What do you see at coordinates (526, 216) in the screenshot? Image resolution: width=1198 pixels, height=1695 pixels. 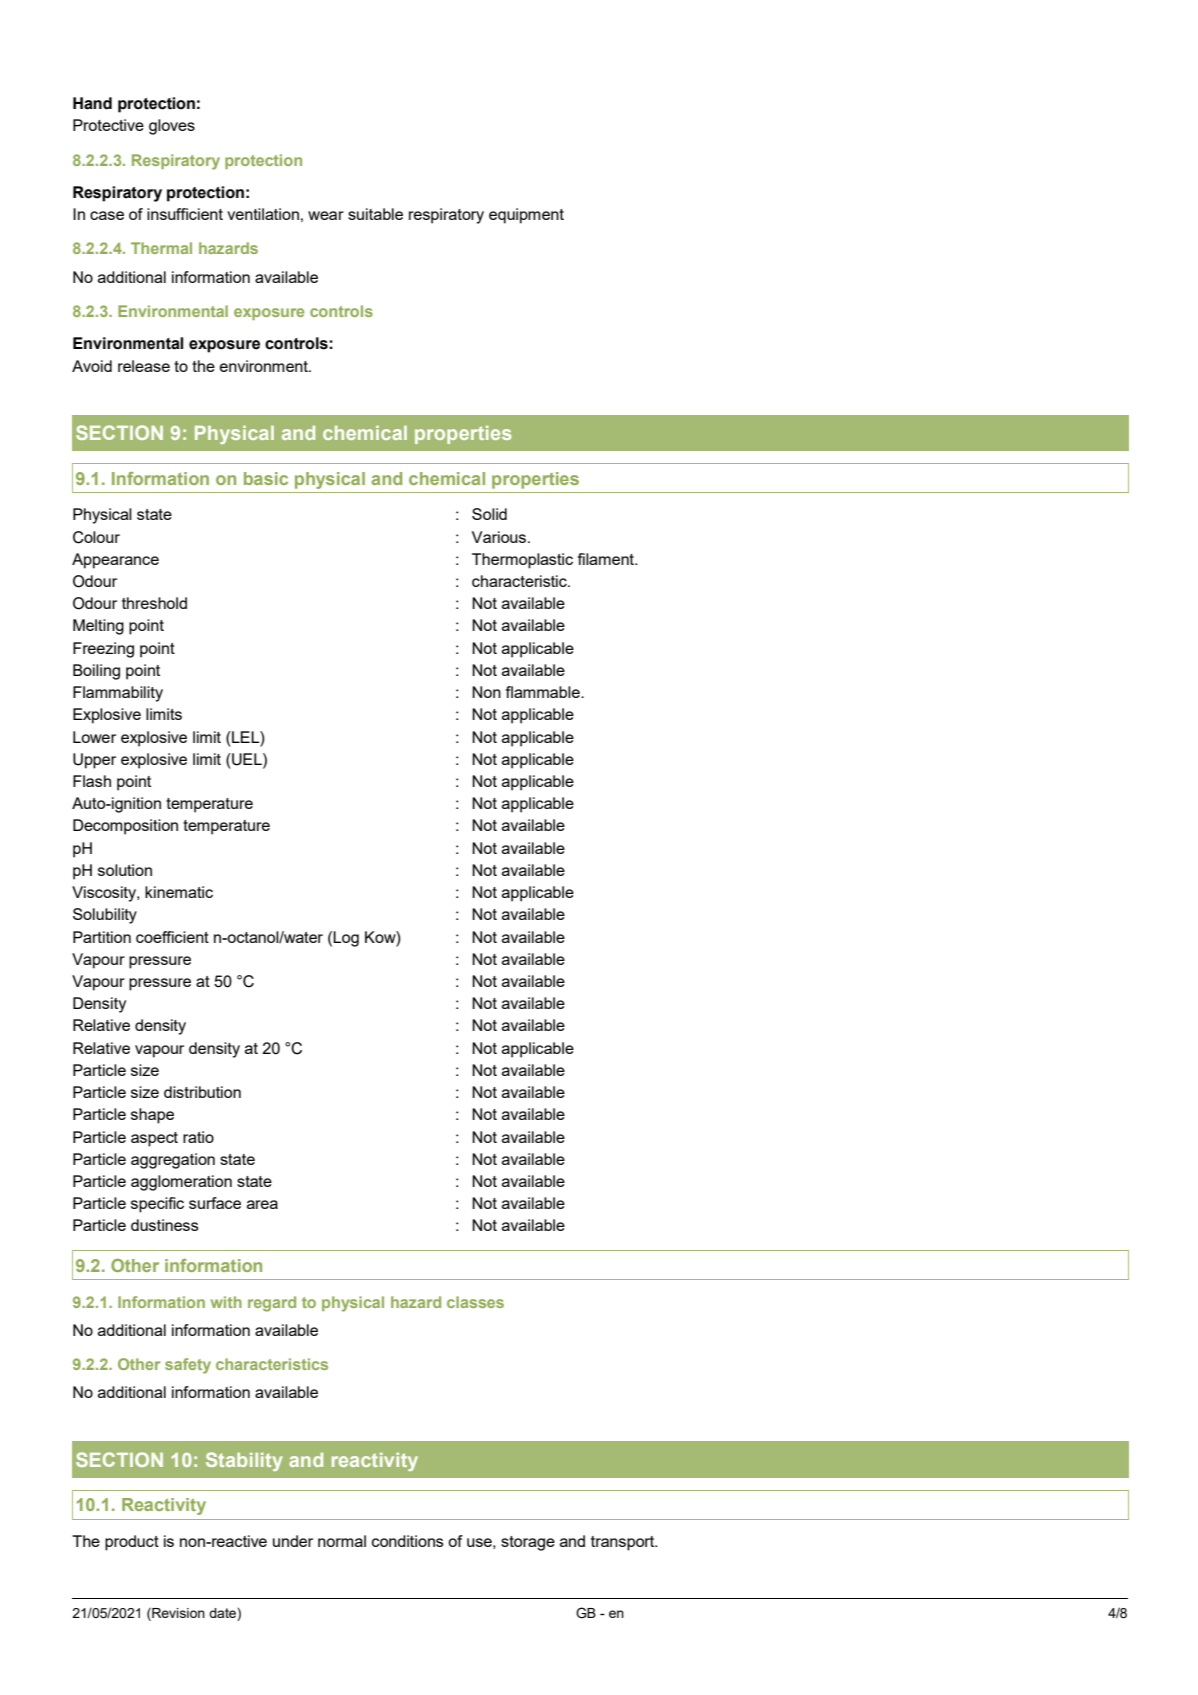 I see `equipment` at bounding box center [526, 216].
